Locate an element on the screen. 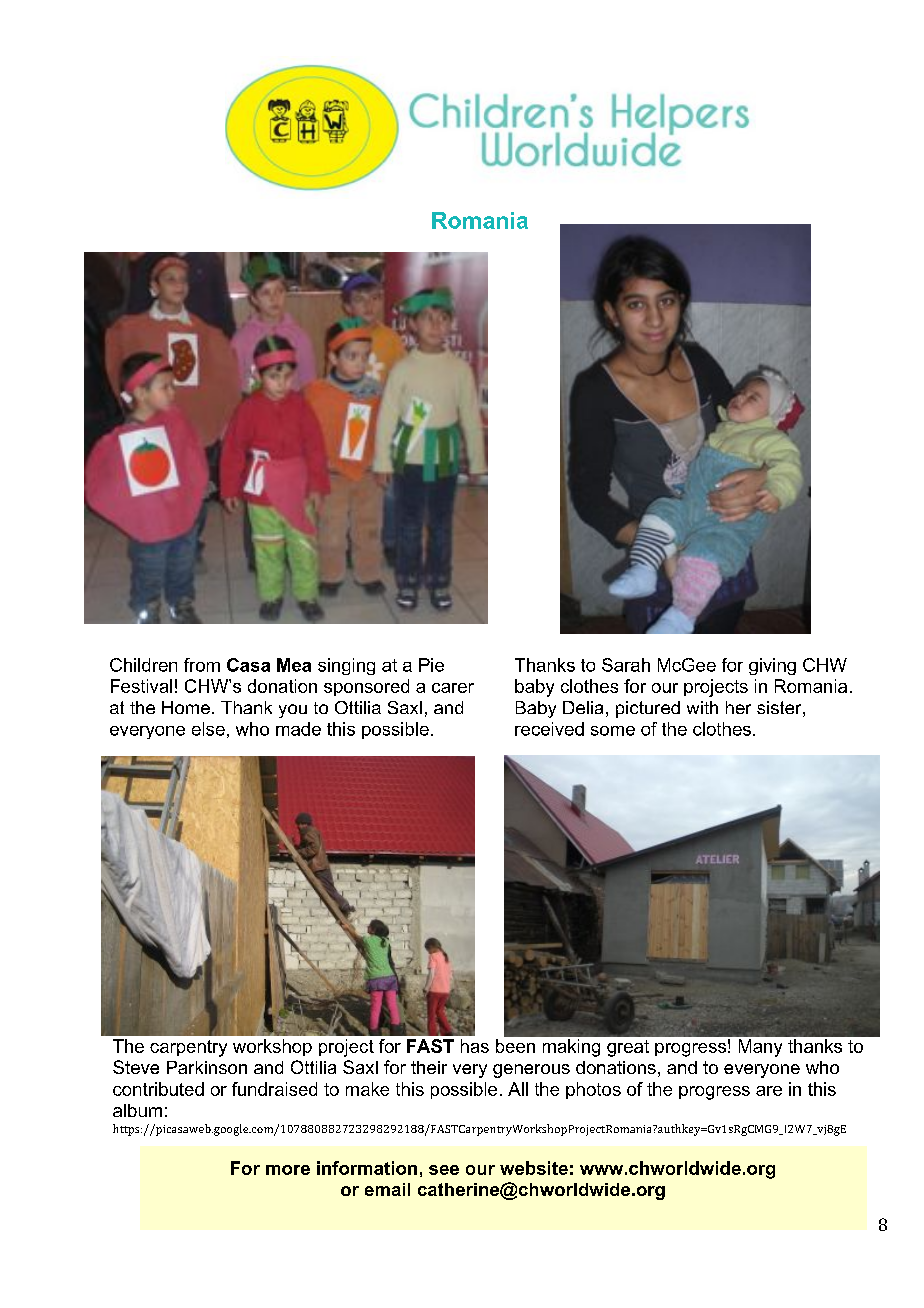  Parkinson is located at coordinates (207, 1067).
